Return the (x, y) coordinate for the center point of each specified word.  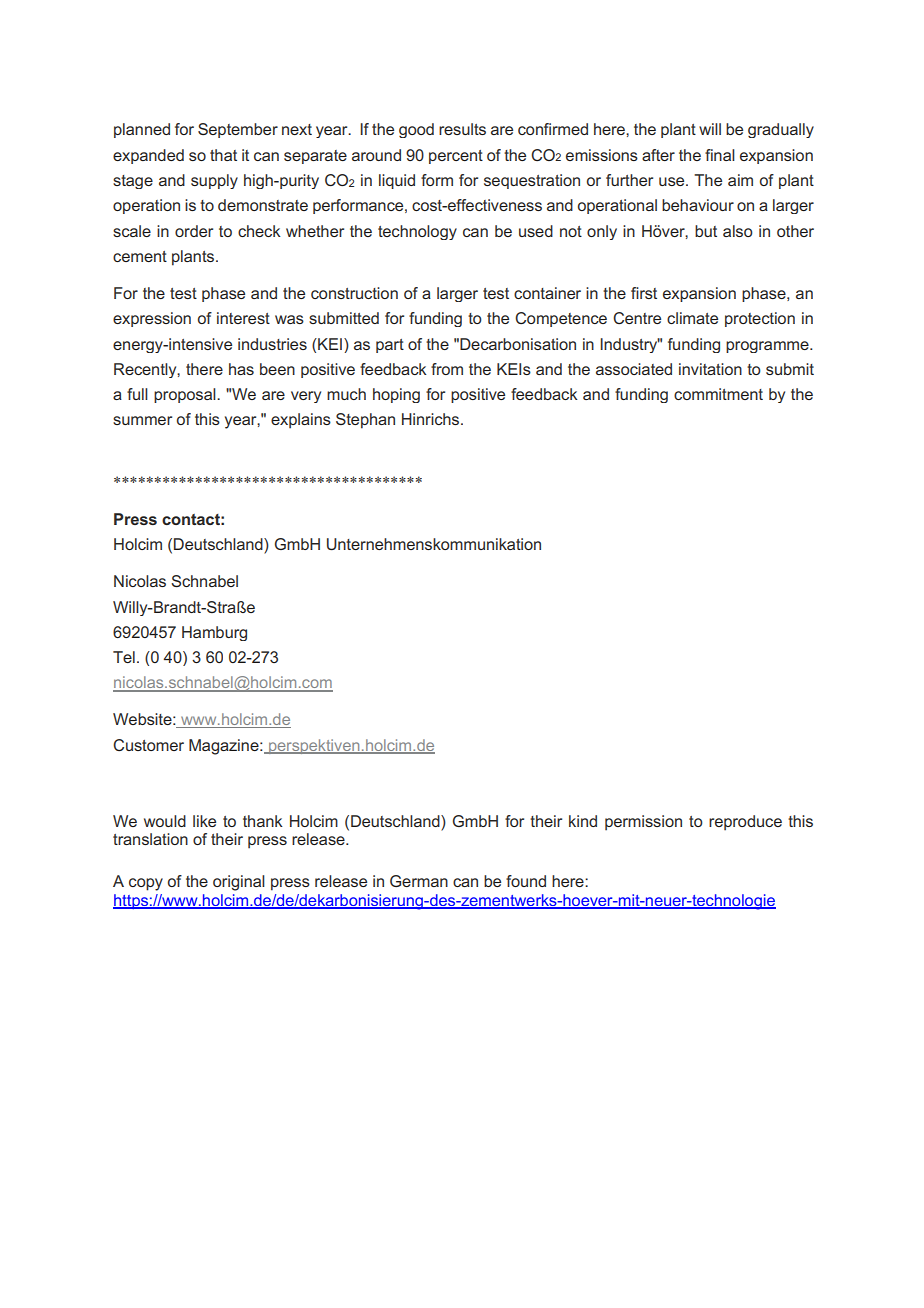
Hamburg (214, 633)
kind (583, 821)
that (223, 155)
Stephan (365, 421)
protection (760, 319)
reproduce (745, 823)
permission (643, 823)
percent (456, 157)
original (239, 883)
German (419, 881)
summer (142, 420)
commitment (718, 394)
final (720, 155)
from (447, 369)
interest (243, 318)
